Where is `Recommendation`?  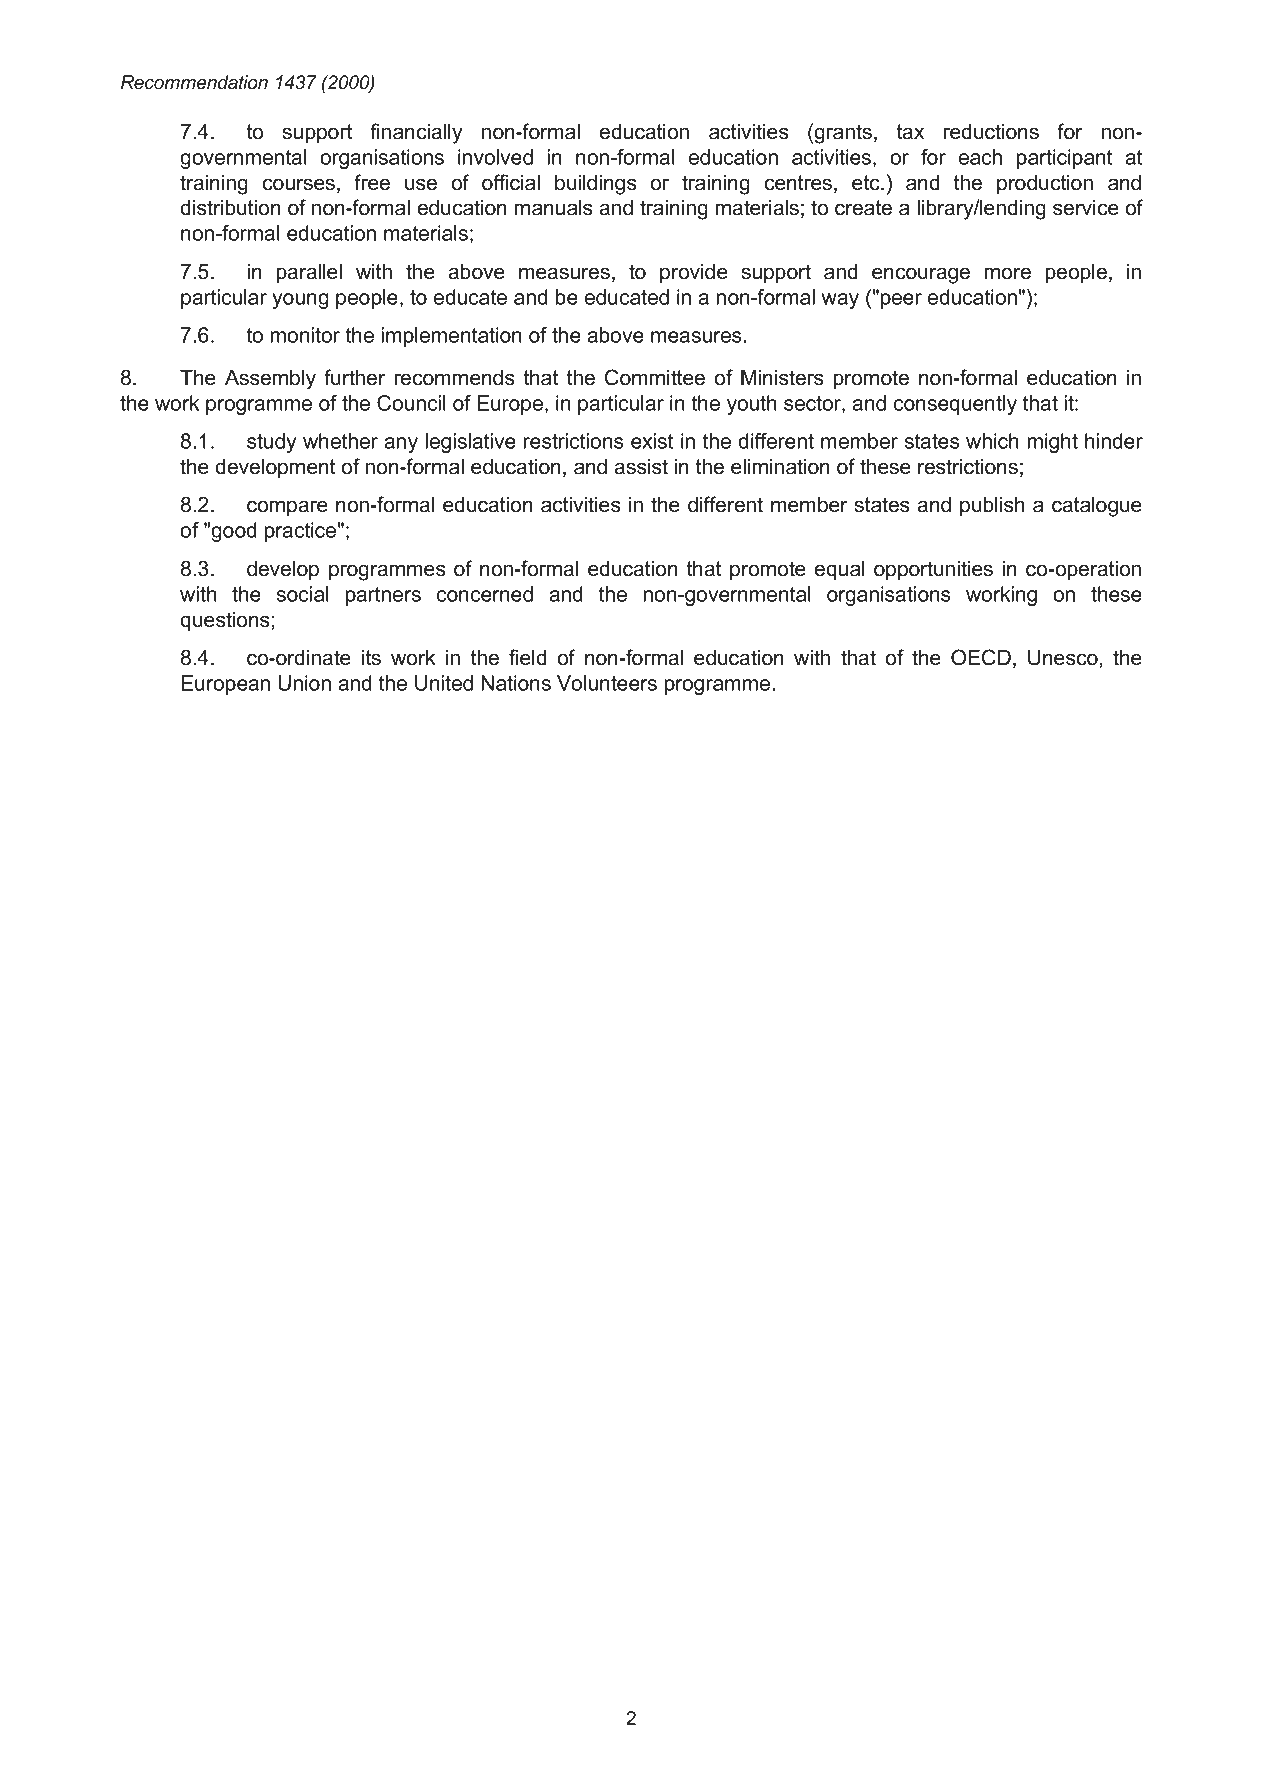
Recommendation is located at coordinates (194, 82).
